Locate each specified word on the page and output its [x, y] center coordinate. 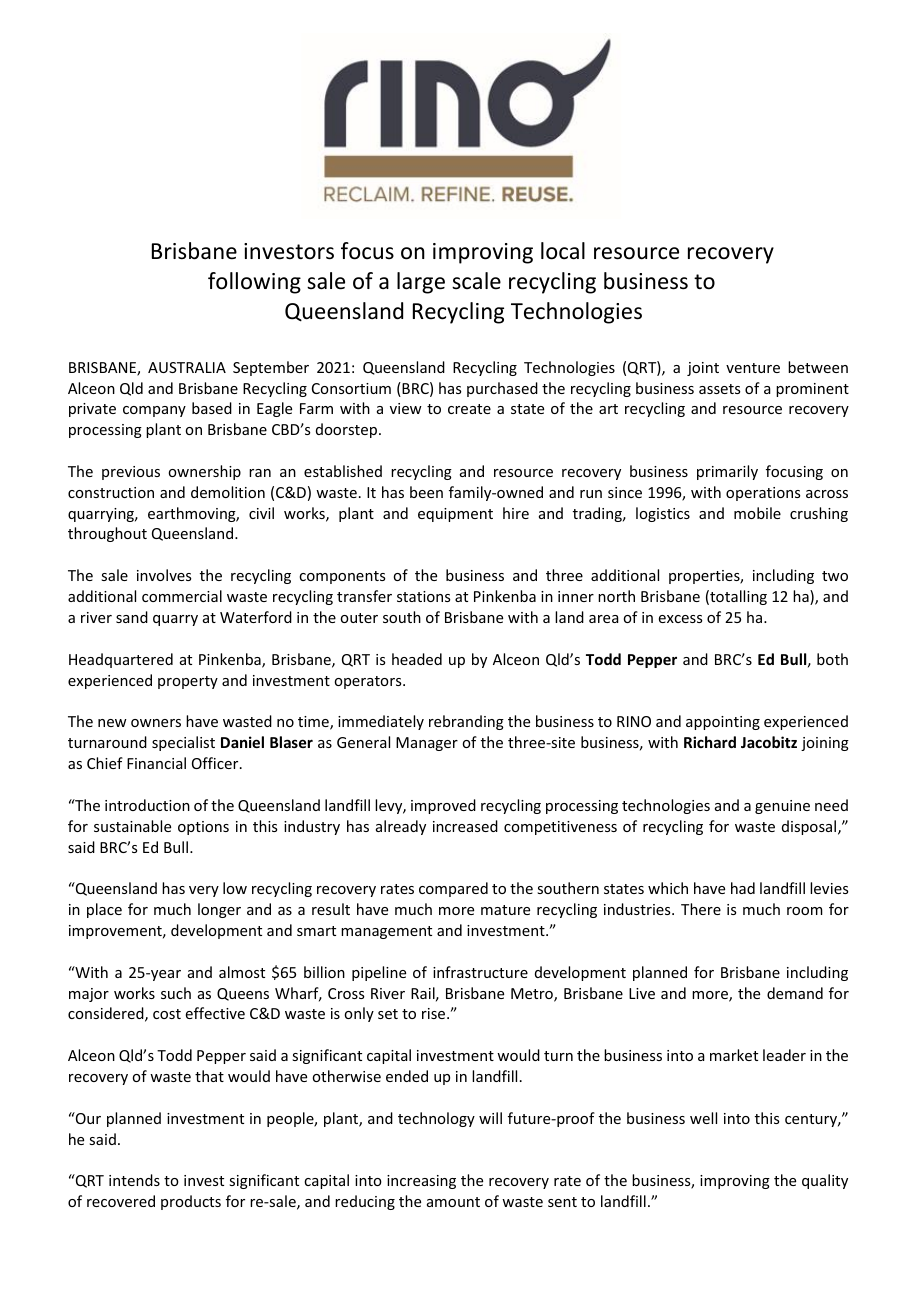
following [254, 283]
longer [219, 910]
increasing [421, 1182]
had [743, 888]
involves [164, 575]
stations [423, 596]
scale [476, 281]
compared [453, 889]
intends [134, 1180]
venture [753, 368]
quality [825, 1181]
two [835, 576]
